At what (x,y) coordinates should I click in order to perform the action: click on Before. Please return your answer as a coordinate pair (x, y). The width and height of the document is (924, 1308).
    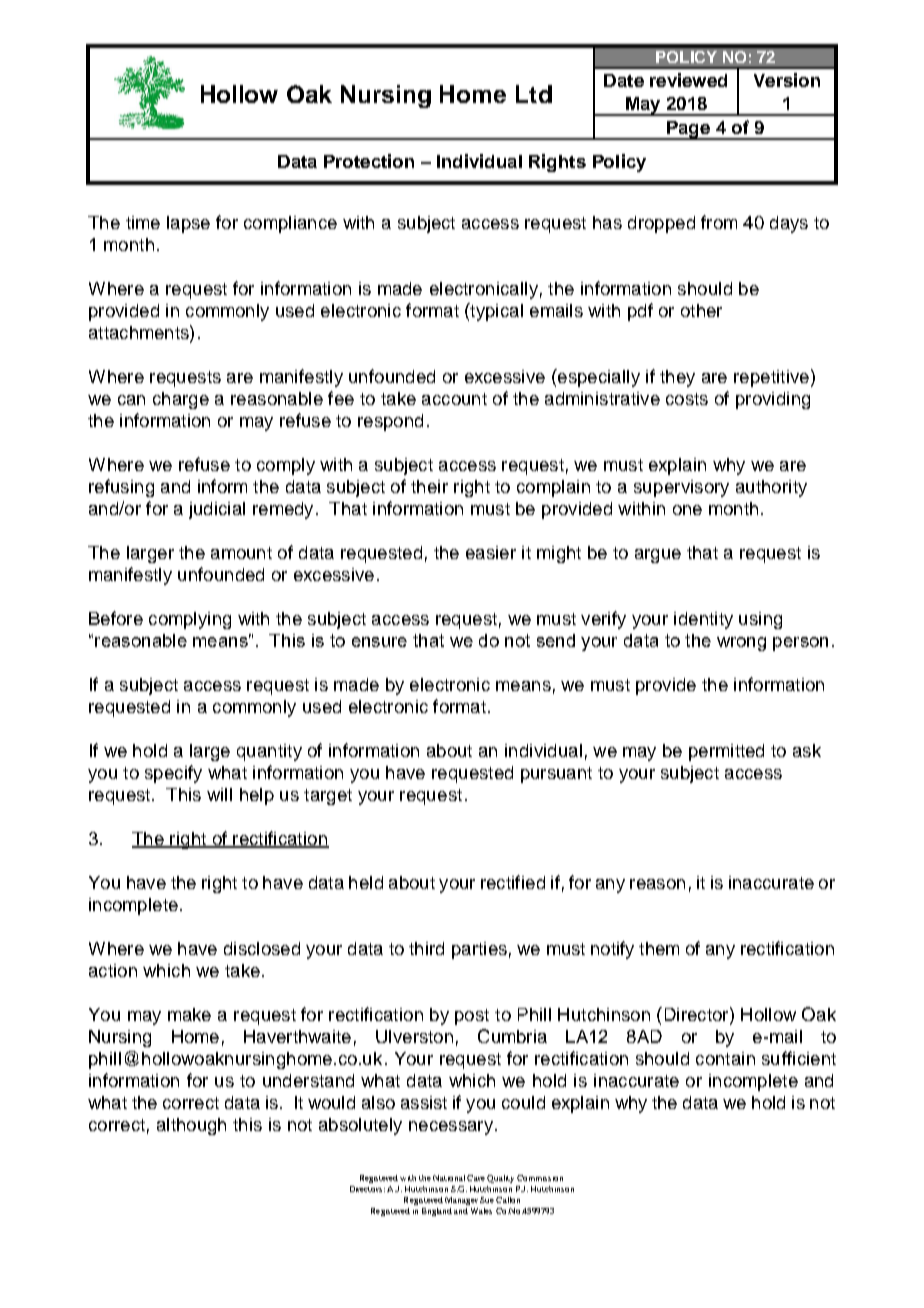
    Looking at the image, I should click on (116, 618).
